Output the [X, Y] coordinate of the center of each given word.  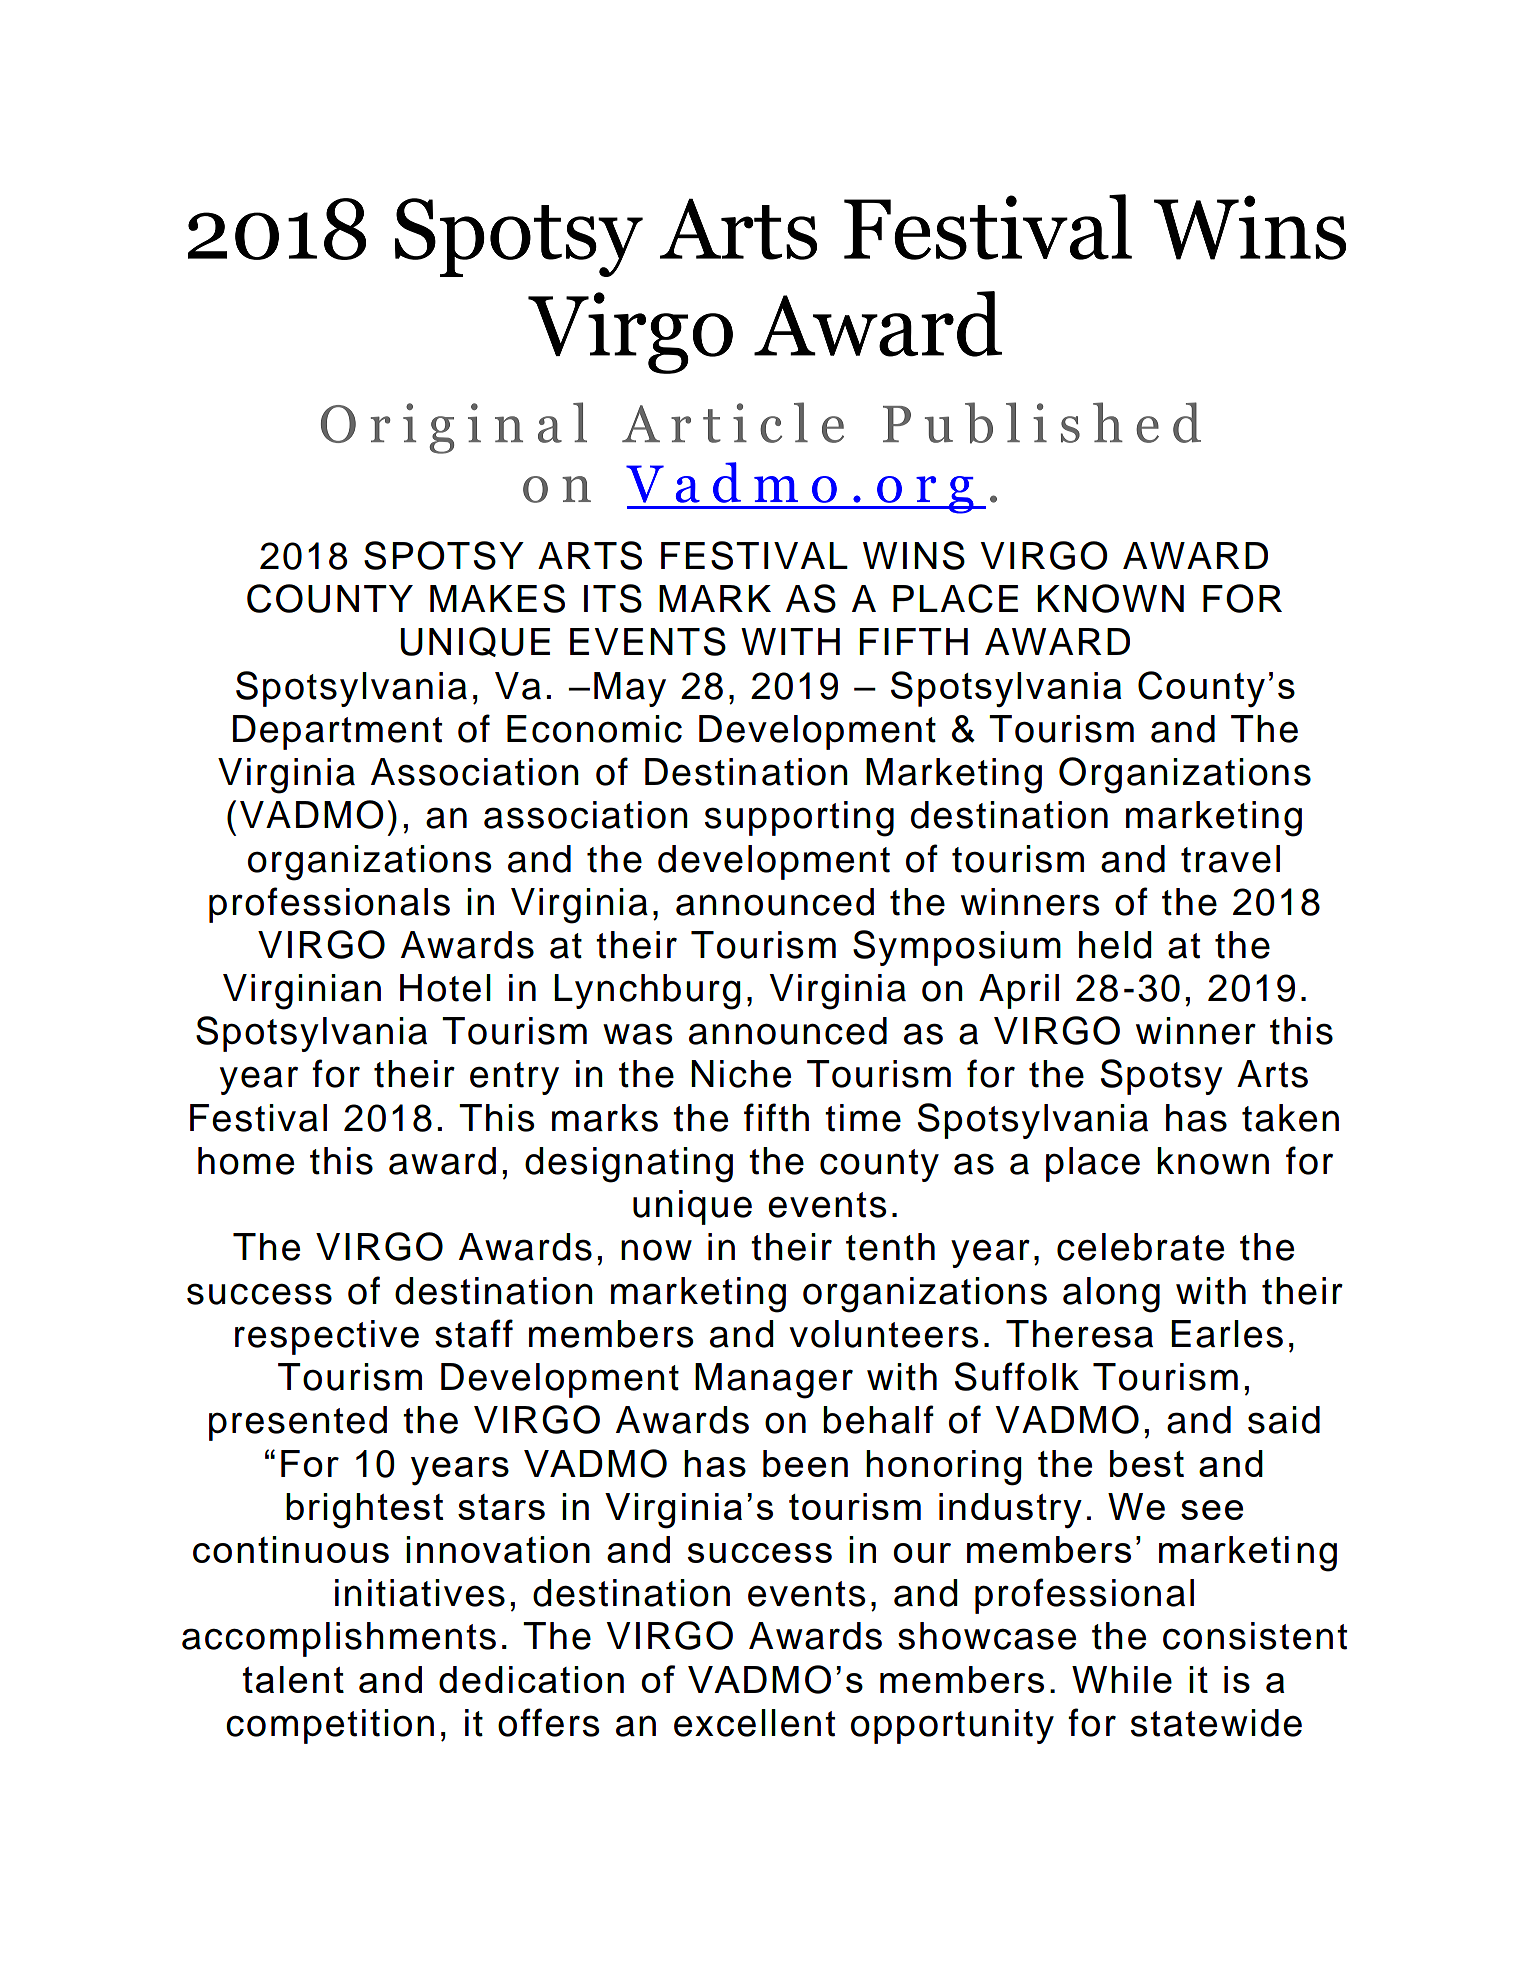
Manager [774, 1381]
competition [330, 1726]
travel [1230, 859]
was [638, 1034]
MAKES [497, 598]
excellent [754, 1723]
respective [327, 1337]
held [1115, 945]
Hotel [445, 988]
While [1122, 1679]
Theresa [1079, 1334]
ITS [613, 598]
